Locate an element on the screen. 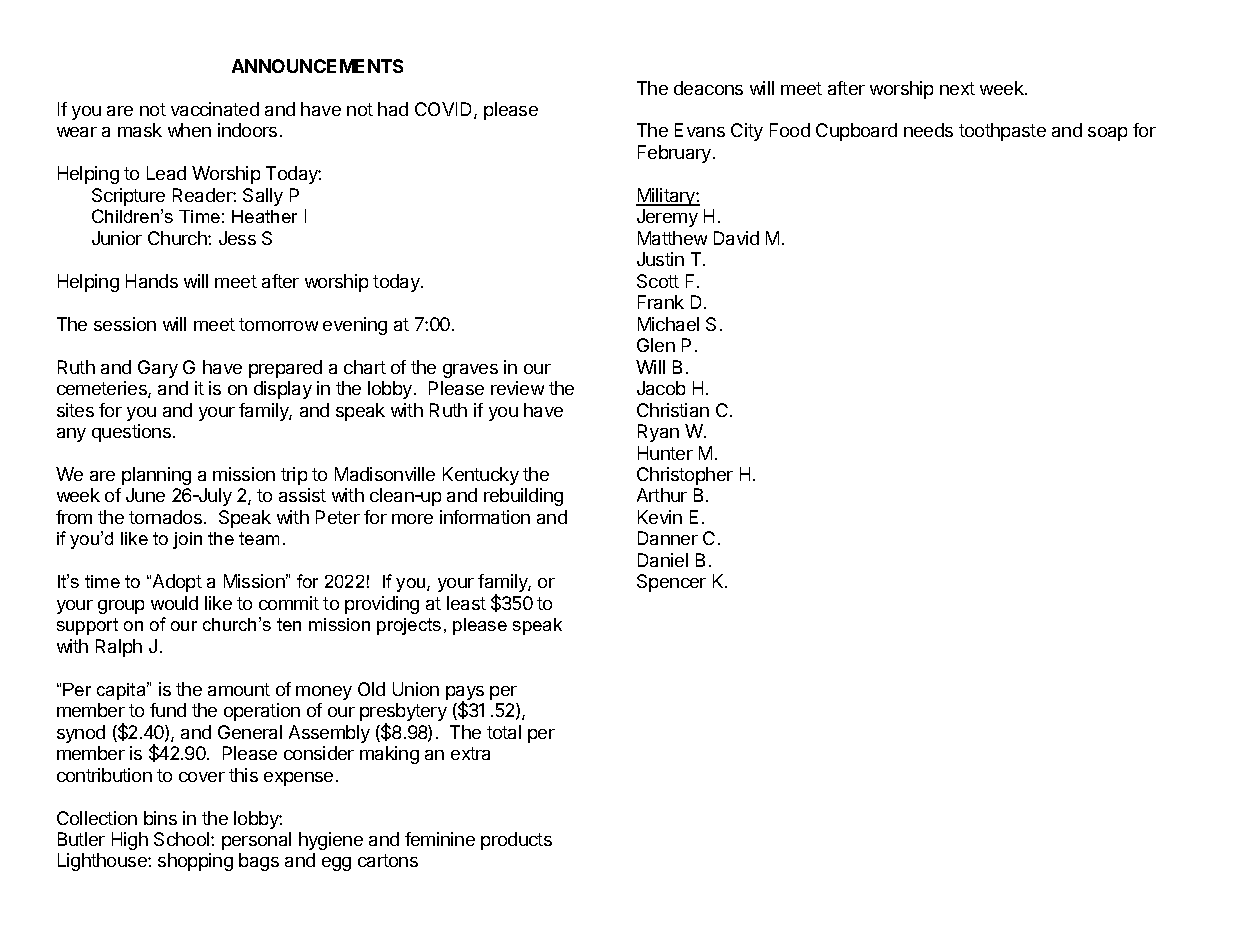  vaccinated is located at coordinates (215, 109).
